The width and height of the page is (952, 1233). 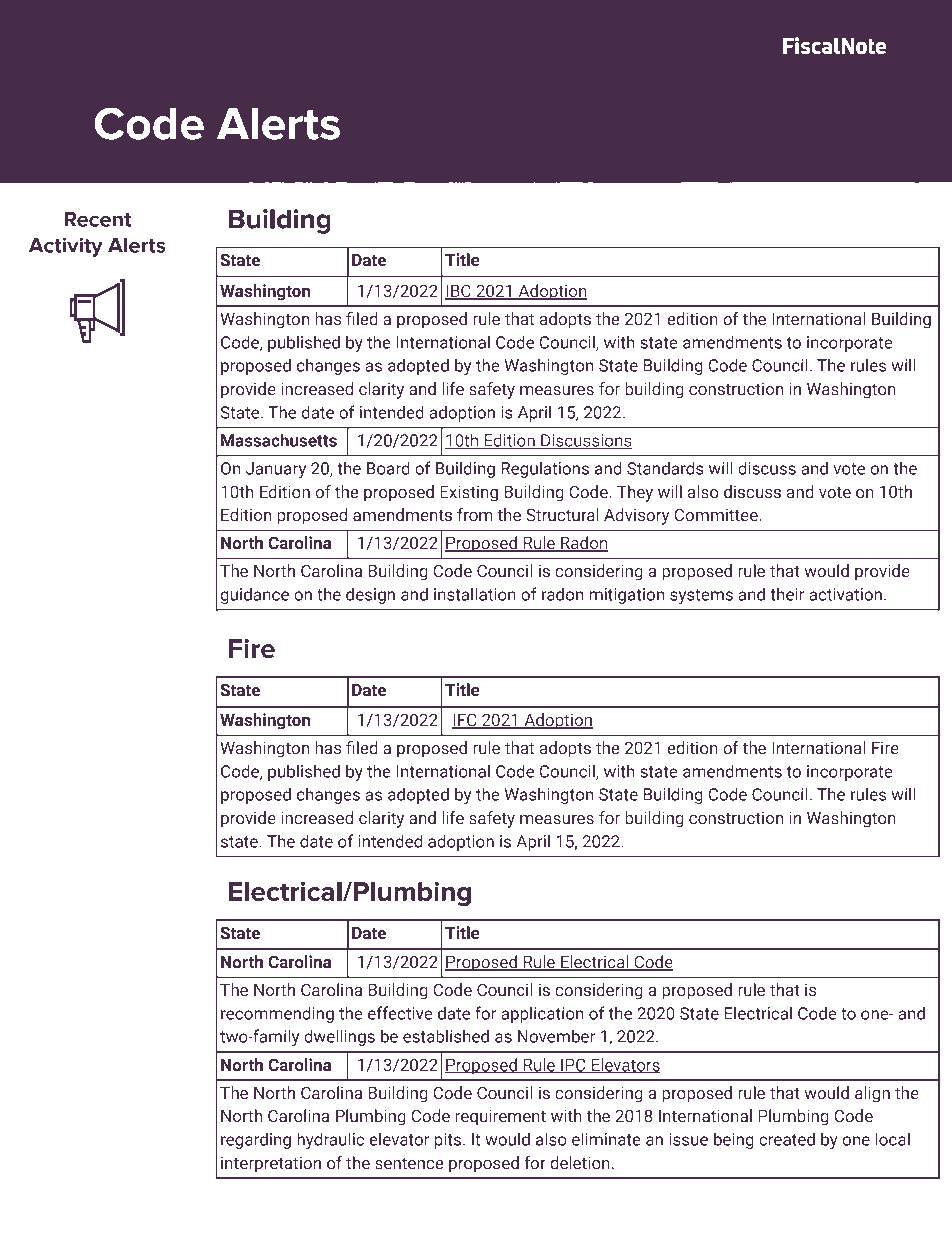 What do you see at coordinates (665, 468) in the page?
I see `Standards` at bounding box center [665, 468].
